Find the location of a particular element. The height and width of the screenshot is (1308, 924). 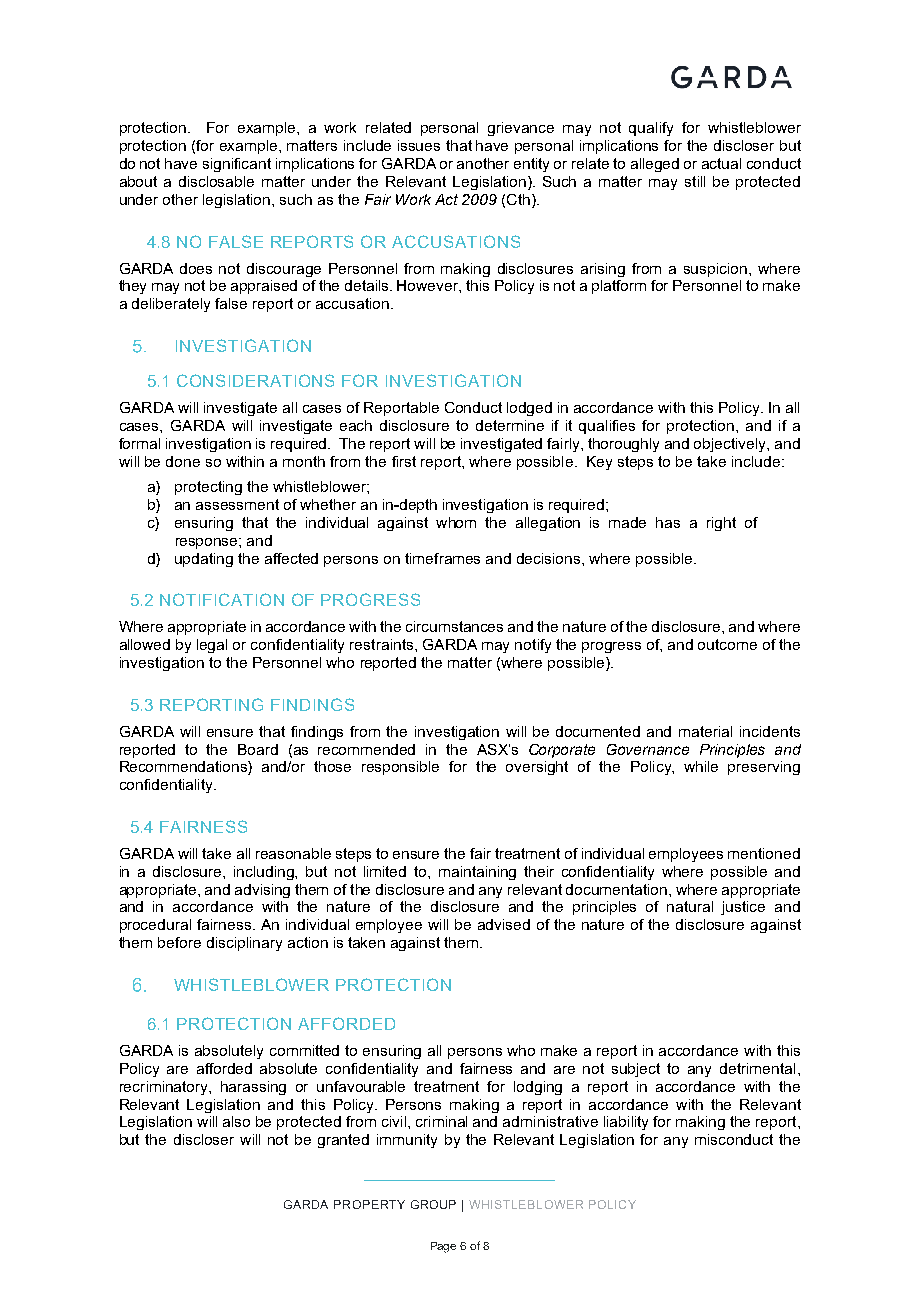

liability is located at coordinates (626, 1123).
